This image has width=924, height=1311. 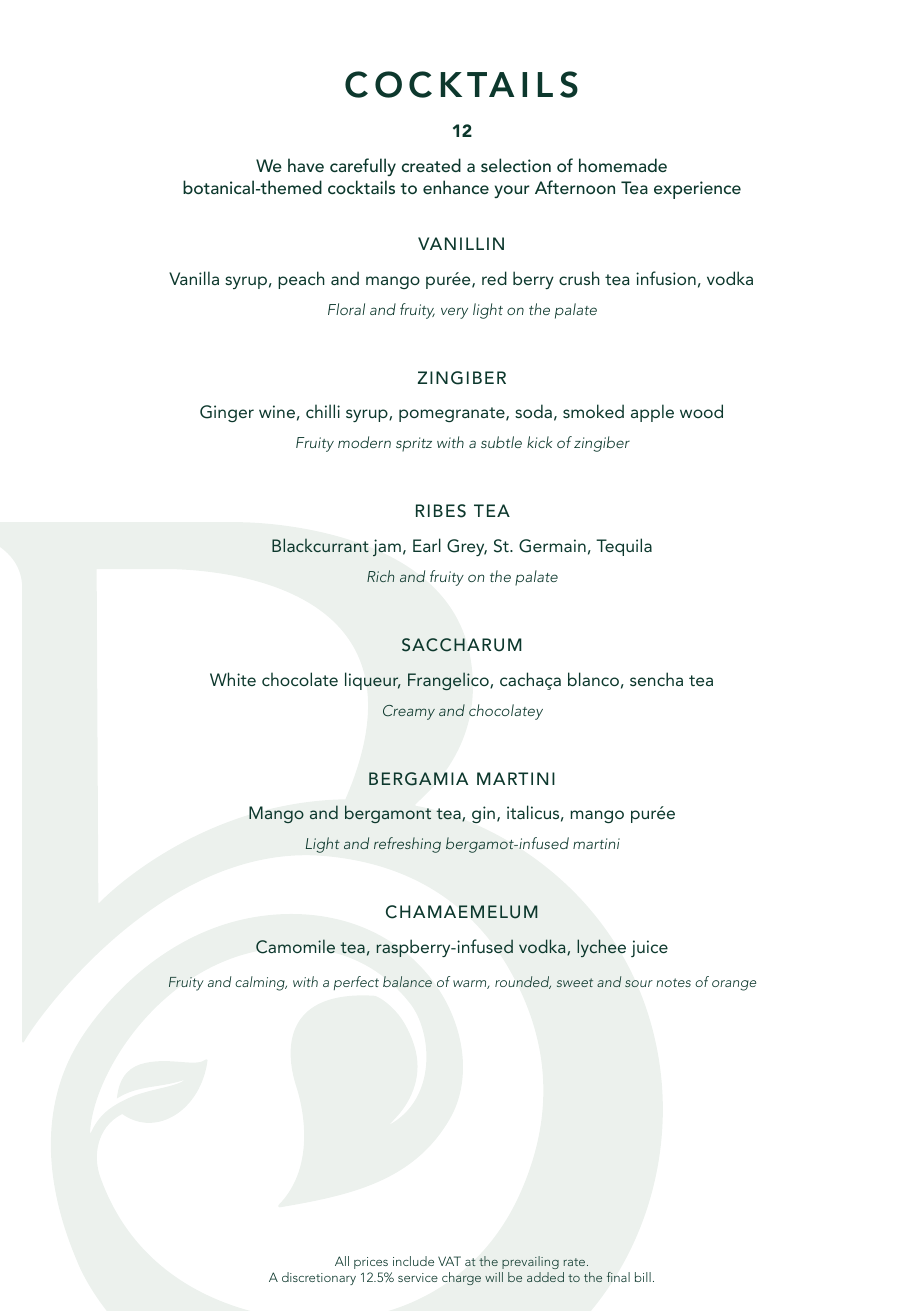 What do you see at coordinates (643, 1277) in the image?
I see `bill` at bounding box center [643, 1277].
